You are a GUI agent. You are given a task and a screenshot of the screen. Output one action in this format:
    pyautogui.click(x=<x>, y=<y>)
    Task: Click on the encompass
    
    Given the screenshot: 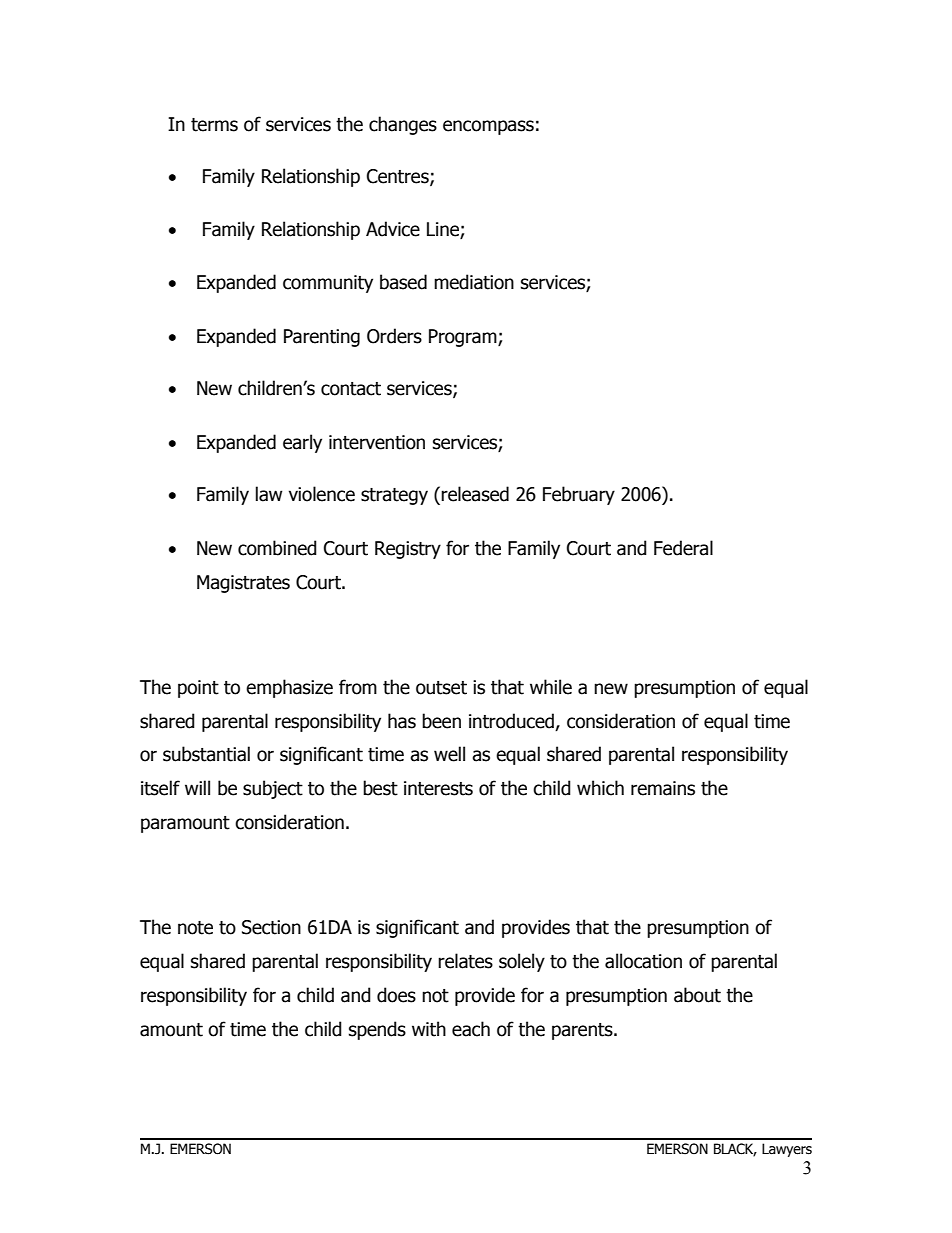 What is the action you would take?
    pyautogui.click(x=488, y=127)
